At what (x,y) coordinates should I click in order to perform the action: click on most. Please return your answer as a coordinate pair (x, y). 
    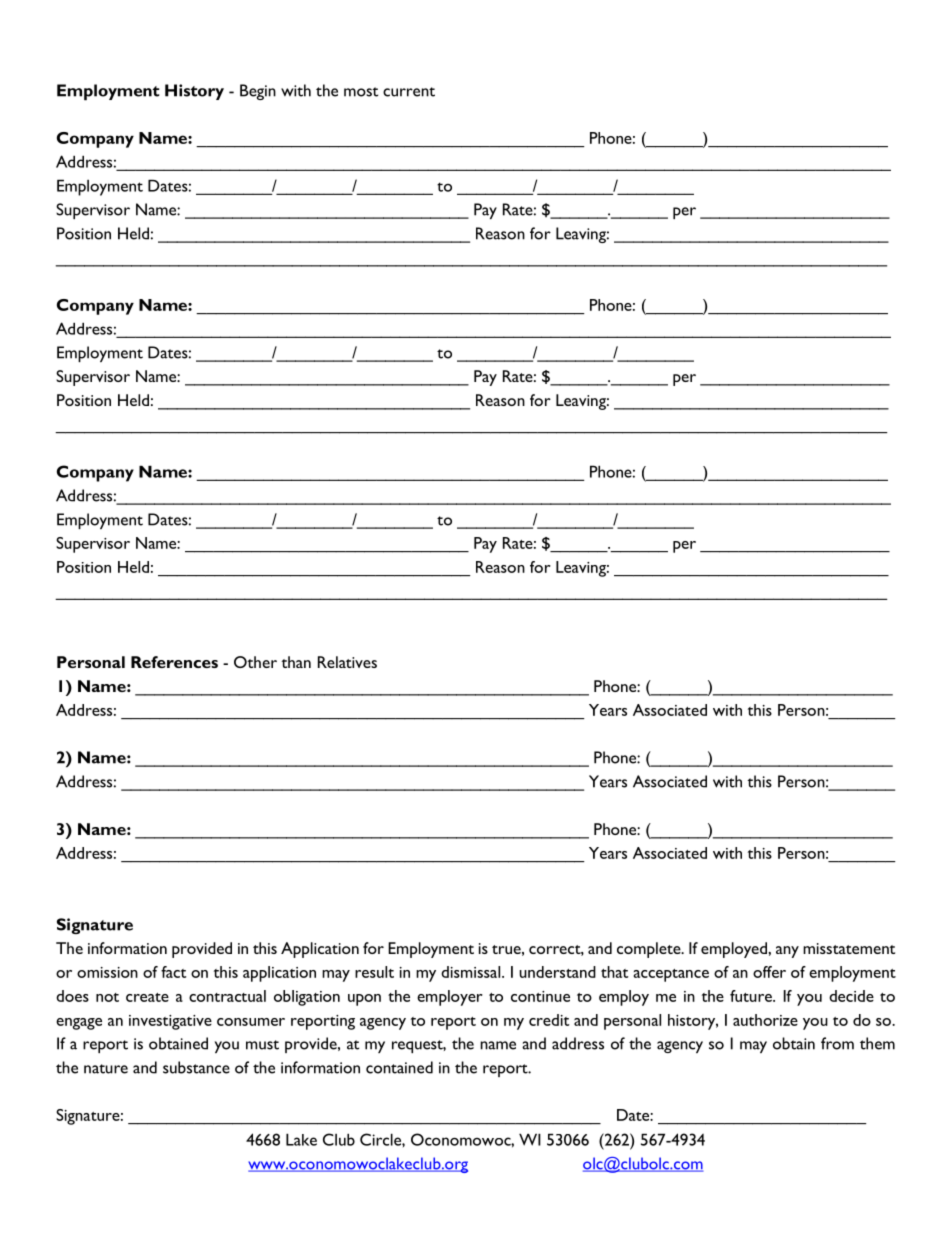
    Looking at the image, I should click on (361, 92).
